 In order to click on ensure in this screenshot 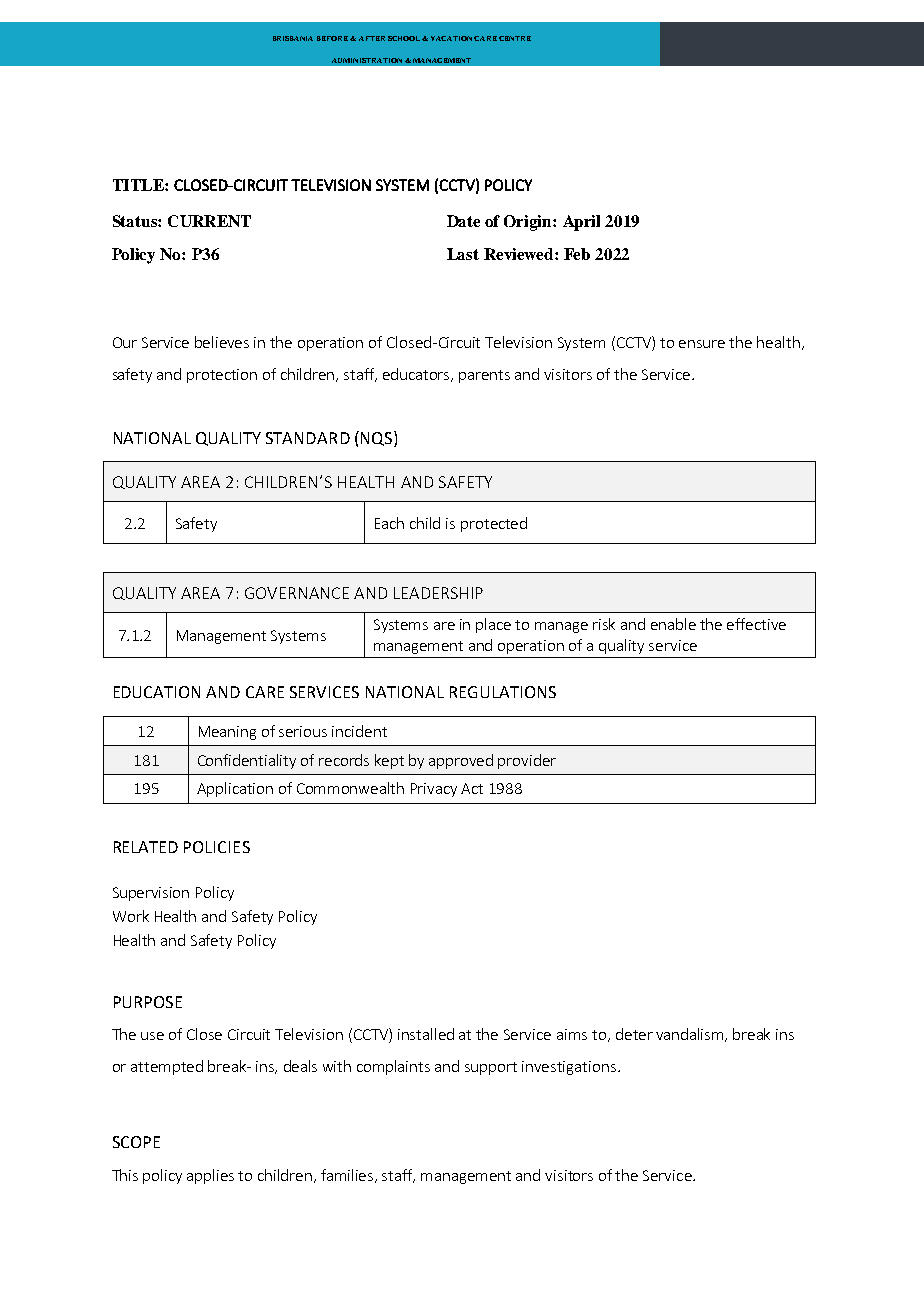, I will do `click(702, 344)`.
